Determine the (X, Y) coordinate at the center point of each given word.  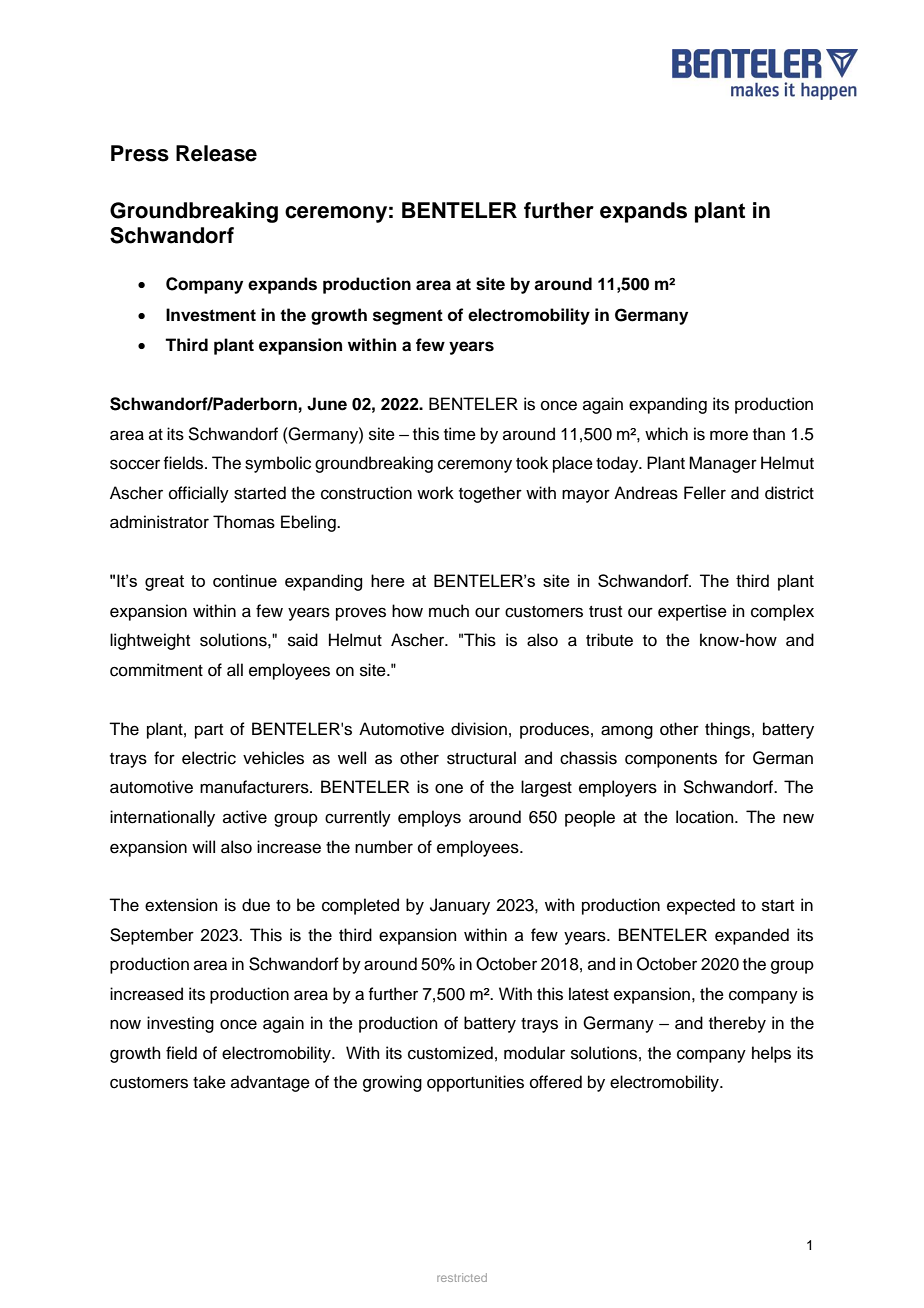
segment (408, 317)
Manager (723, 464)
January (460, 906)
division (479, 729)
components (671, 760)
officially (199, 494)
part (209, 731)
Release (216, 153)
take (209, 1082)
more (729, 435)
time (460, 434)
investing (180, 1024)
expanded (752, 936)
